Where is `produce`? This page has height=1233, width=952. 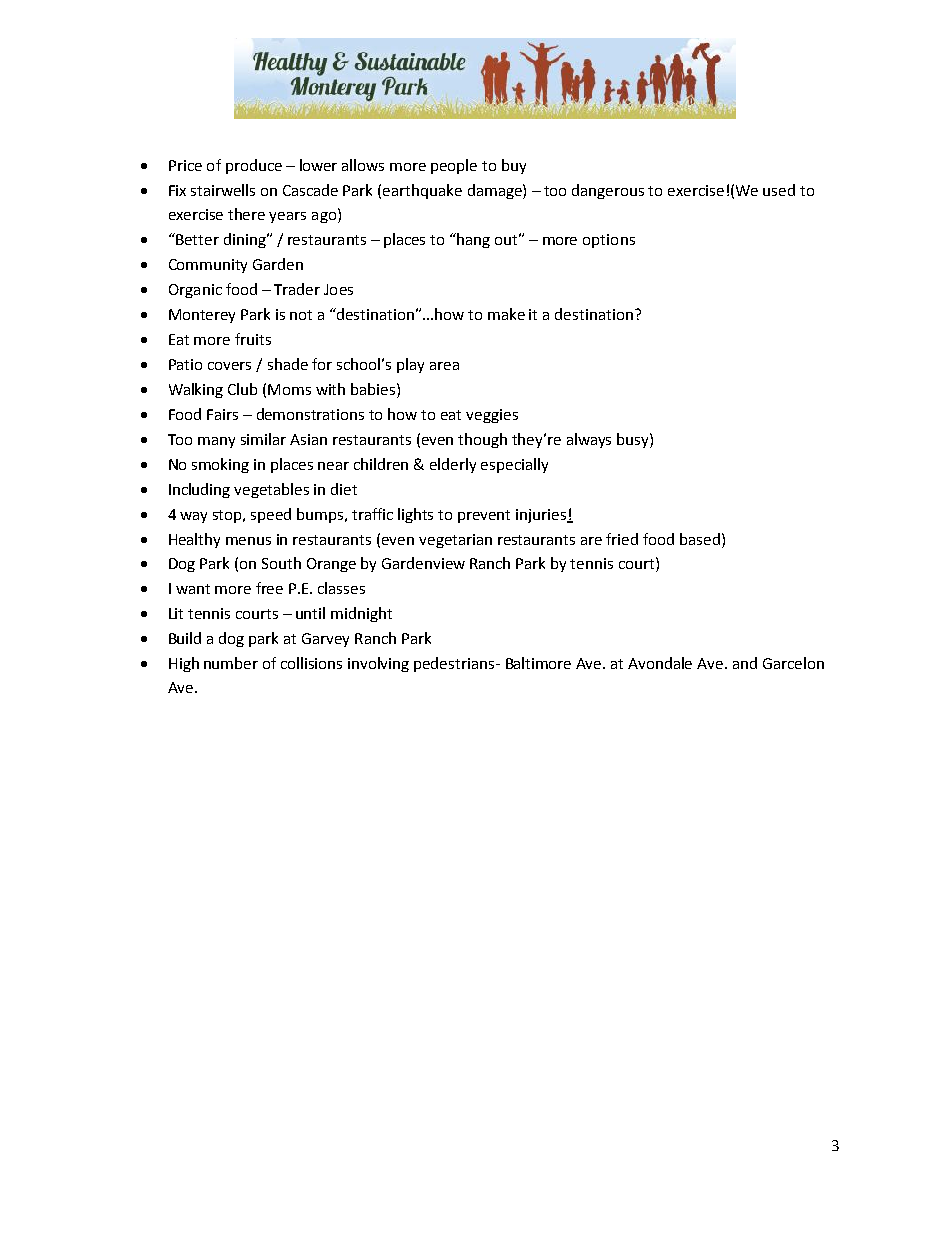
produce is located at coordinates (254, 166).
